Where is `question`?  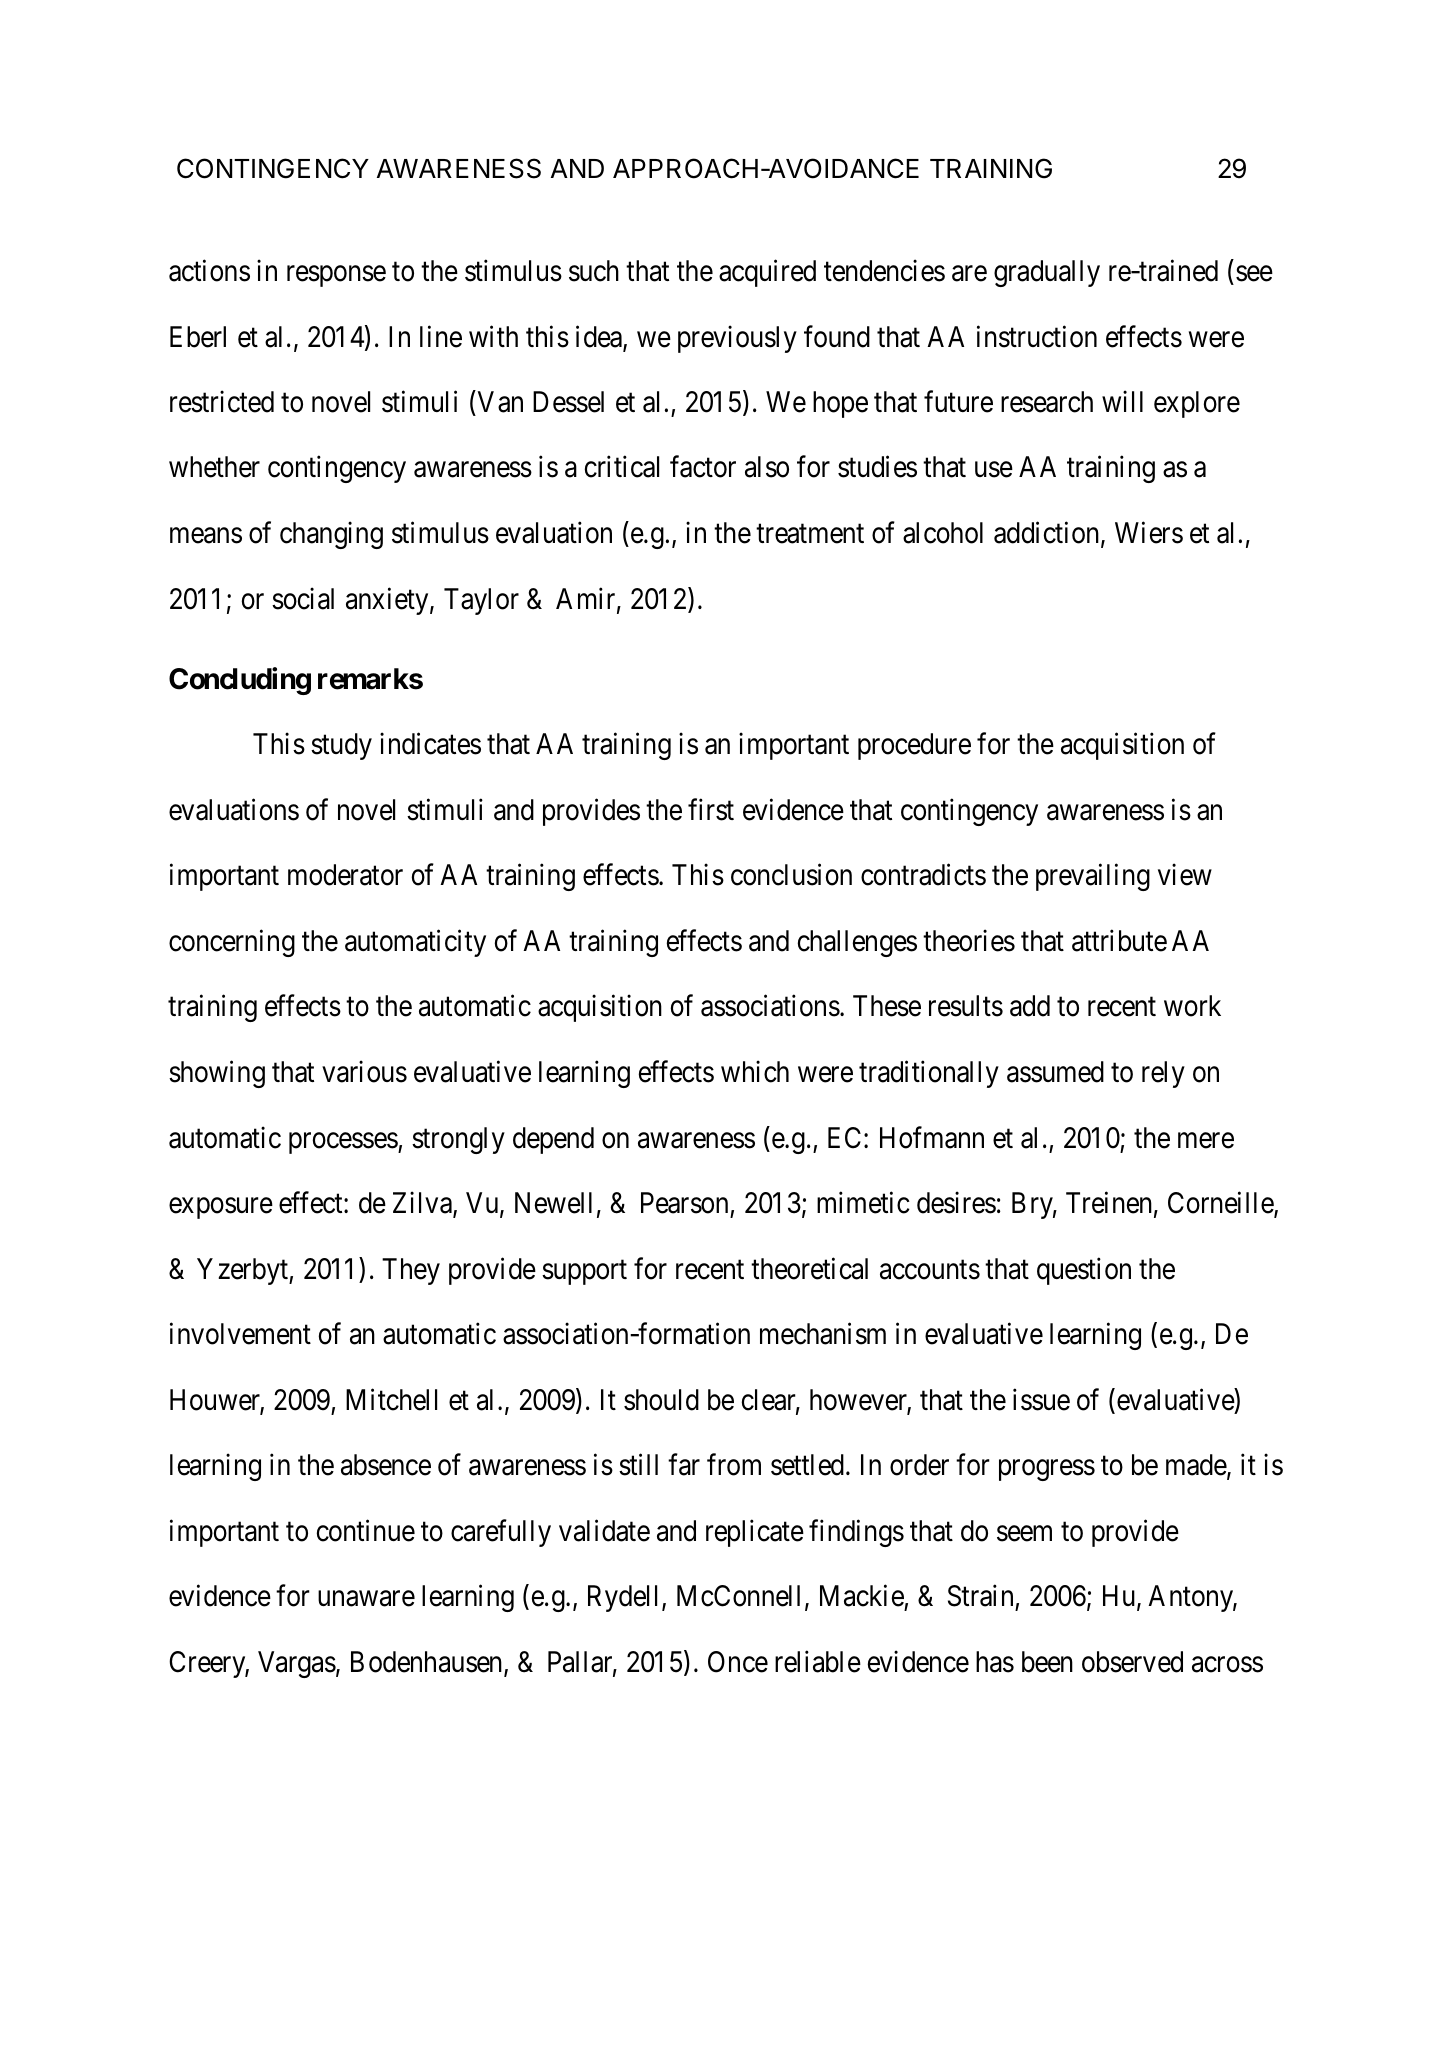
question is located at coordinates (1084, 1271).
